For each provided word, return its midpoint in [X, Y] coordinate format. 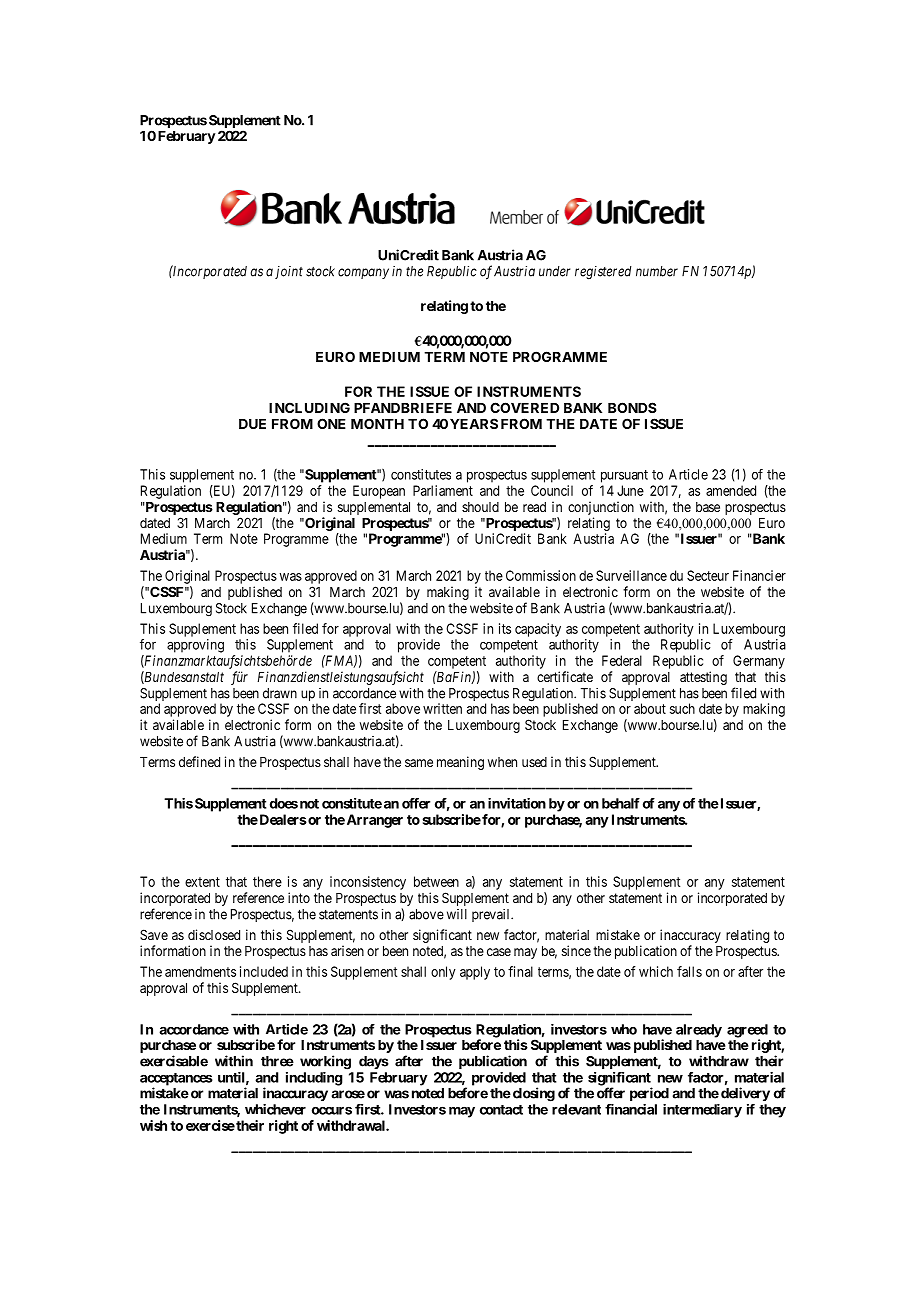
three [277, 1061]
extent [202, 882]
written [442, 708]
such [682, 708]
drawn [280, 693]
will [457, 914]
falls [689, 971]
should [480, 507]
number [657, 271]
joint [289, 272]
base [708, 507]
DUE [252, 424]
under [554, 271]
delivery [745, 1094]
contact [501, 1110]
